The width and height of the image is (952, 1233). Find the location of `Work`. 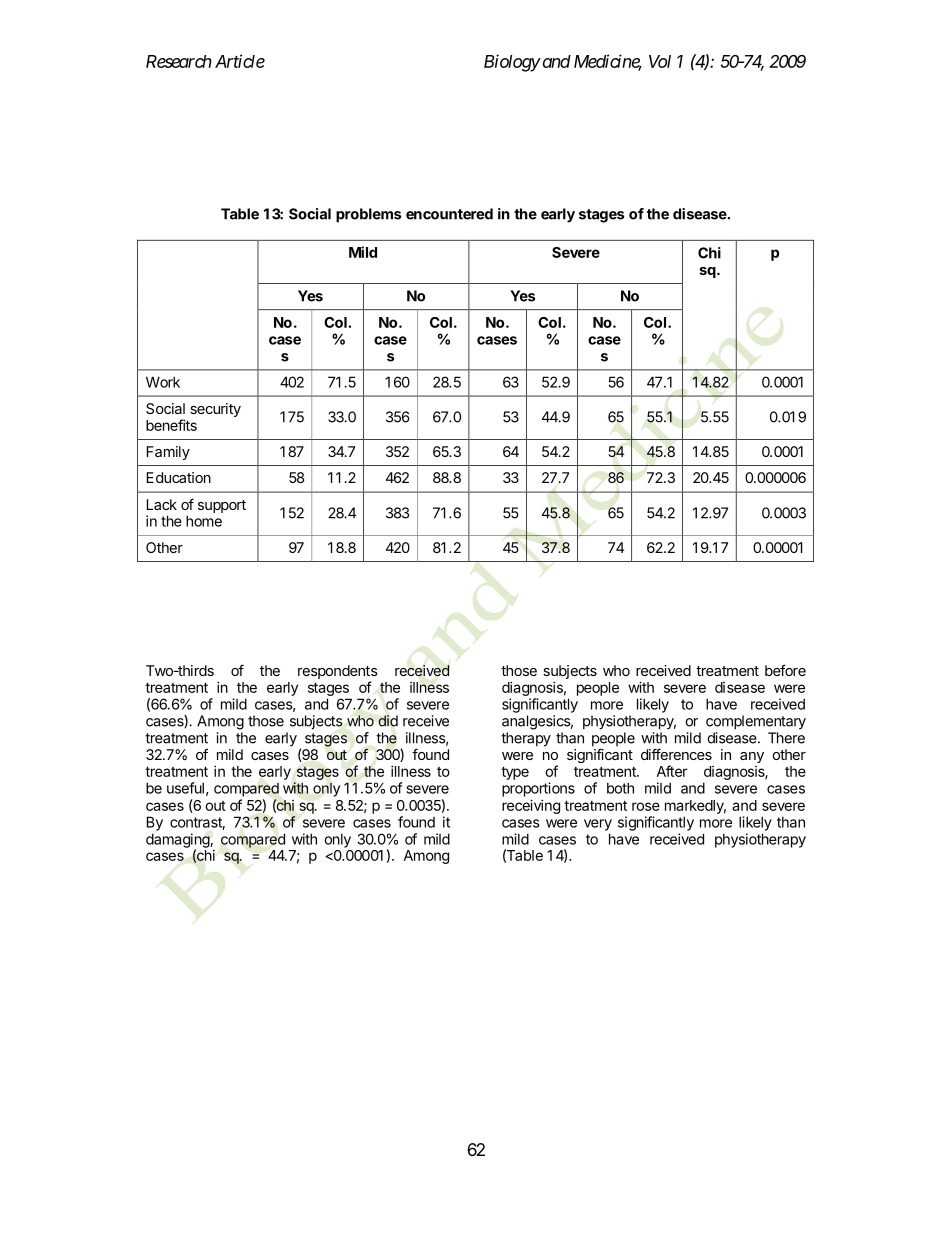

Work is located at coordinates (163, 382).
